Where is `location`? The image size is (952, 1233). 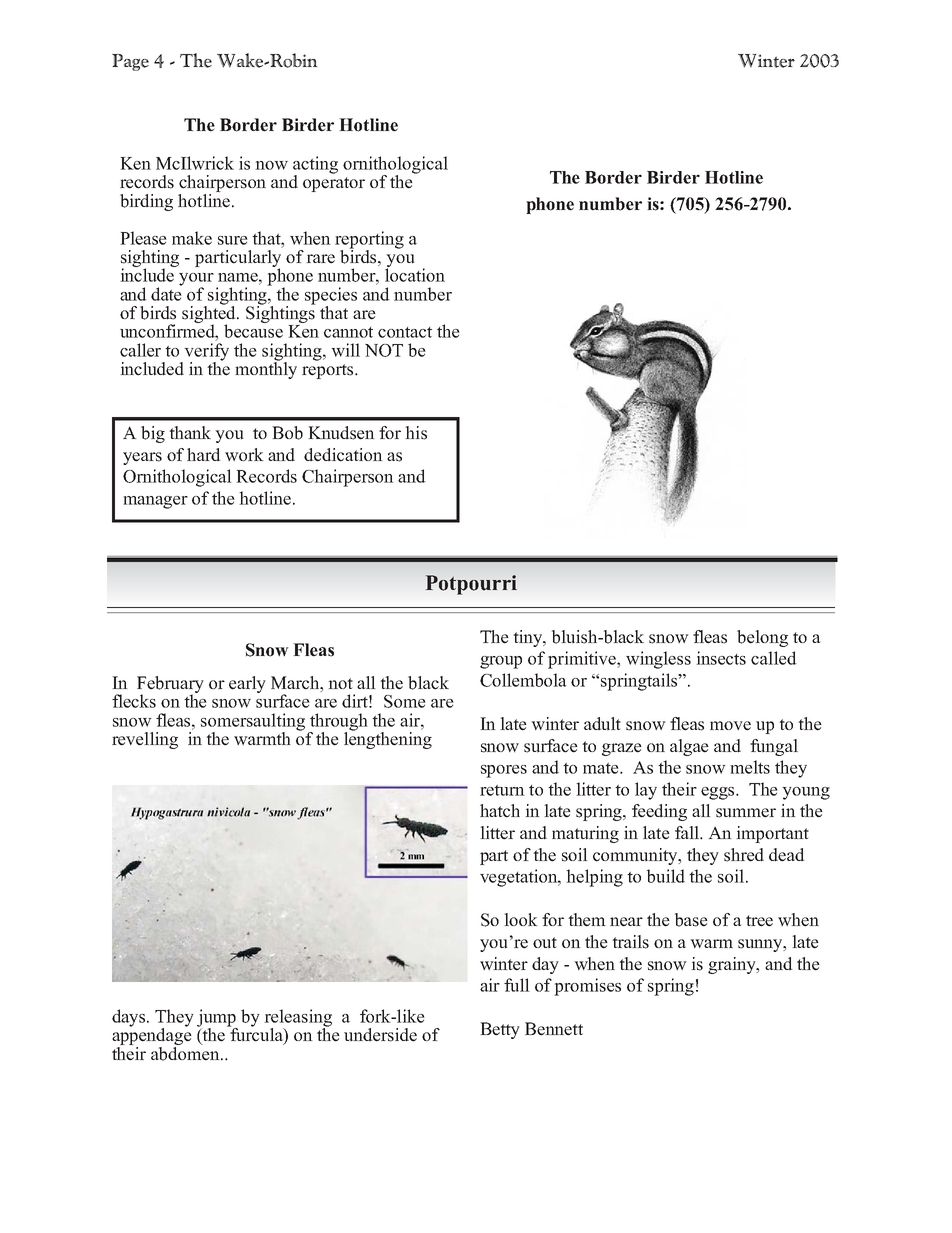 location is located at coordinates (415, 274).
